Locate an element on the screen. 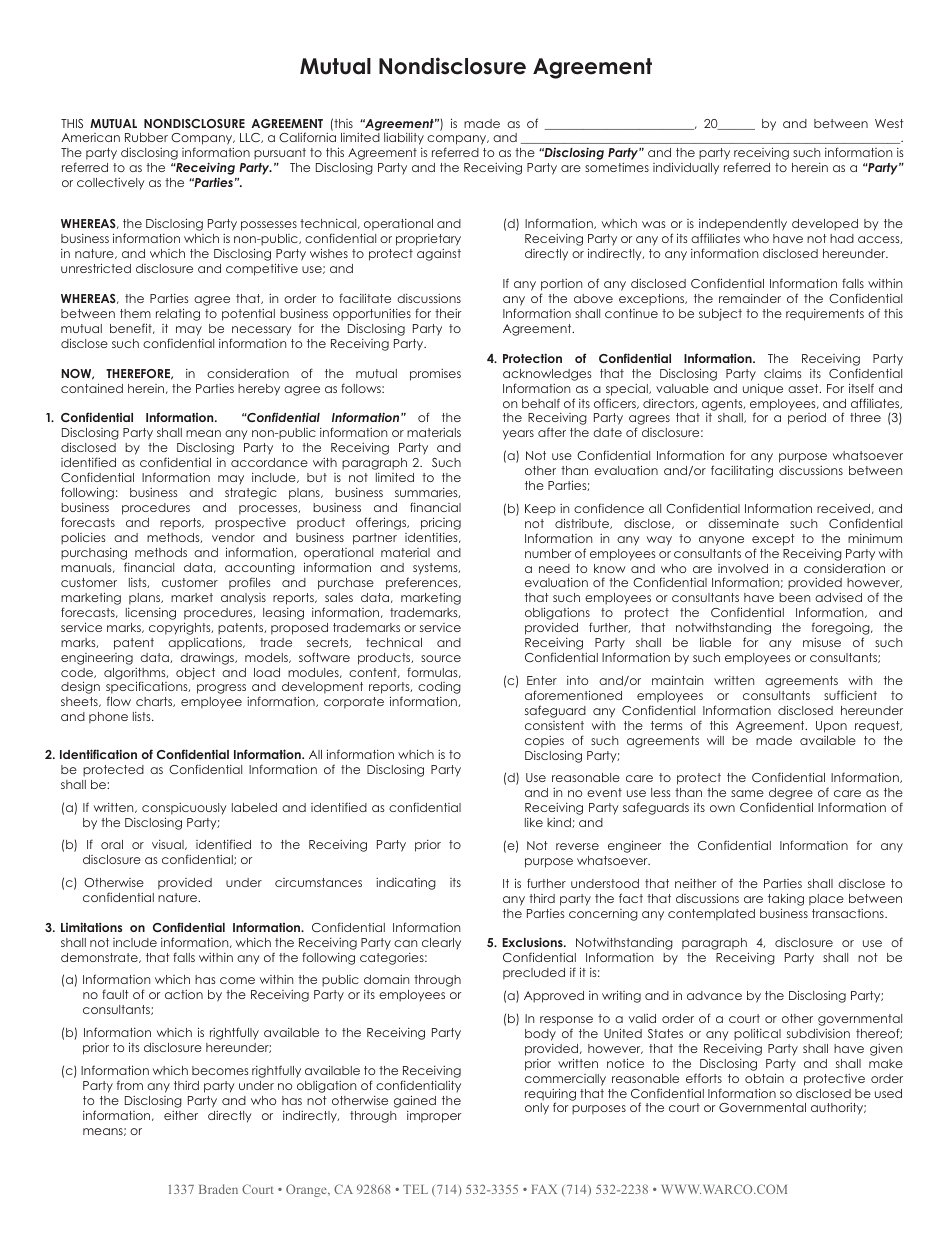 The height and width of the screenshot is (1233, 952). source is located at coordinates (441, 658).
